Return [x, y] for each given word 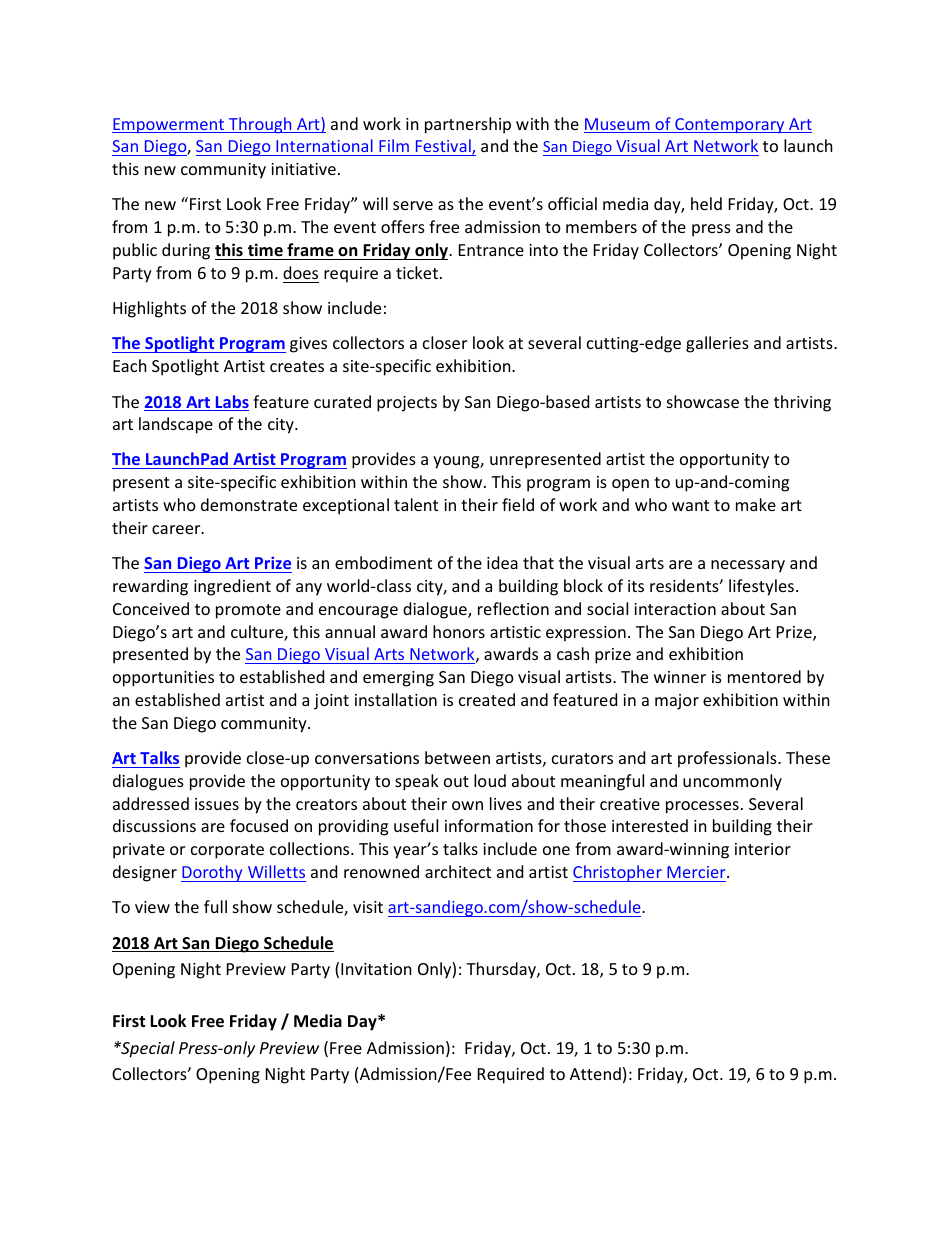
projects [407, 404]
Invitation [376, 969]
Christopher [618, 873]
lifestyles [761, 587]
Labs [231, 403]
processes [702, 807]
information [489, 825]
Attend [595, 1073]
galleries [717, 344]
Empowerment [169, 125]
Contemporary [730, 126]
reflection [513, 608]
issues [217, 804]
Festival [444, 147]
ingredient [232, 587]
